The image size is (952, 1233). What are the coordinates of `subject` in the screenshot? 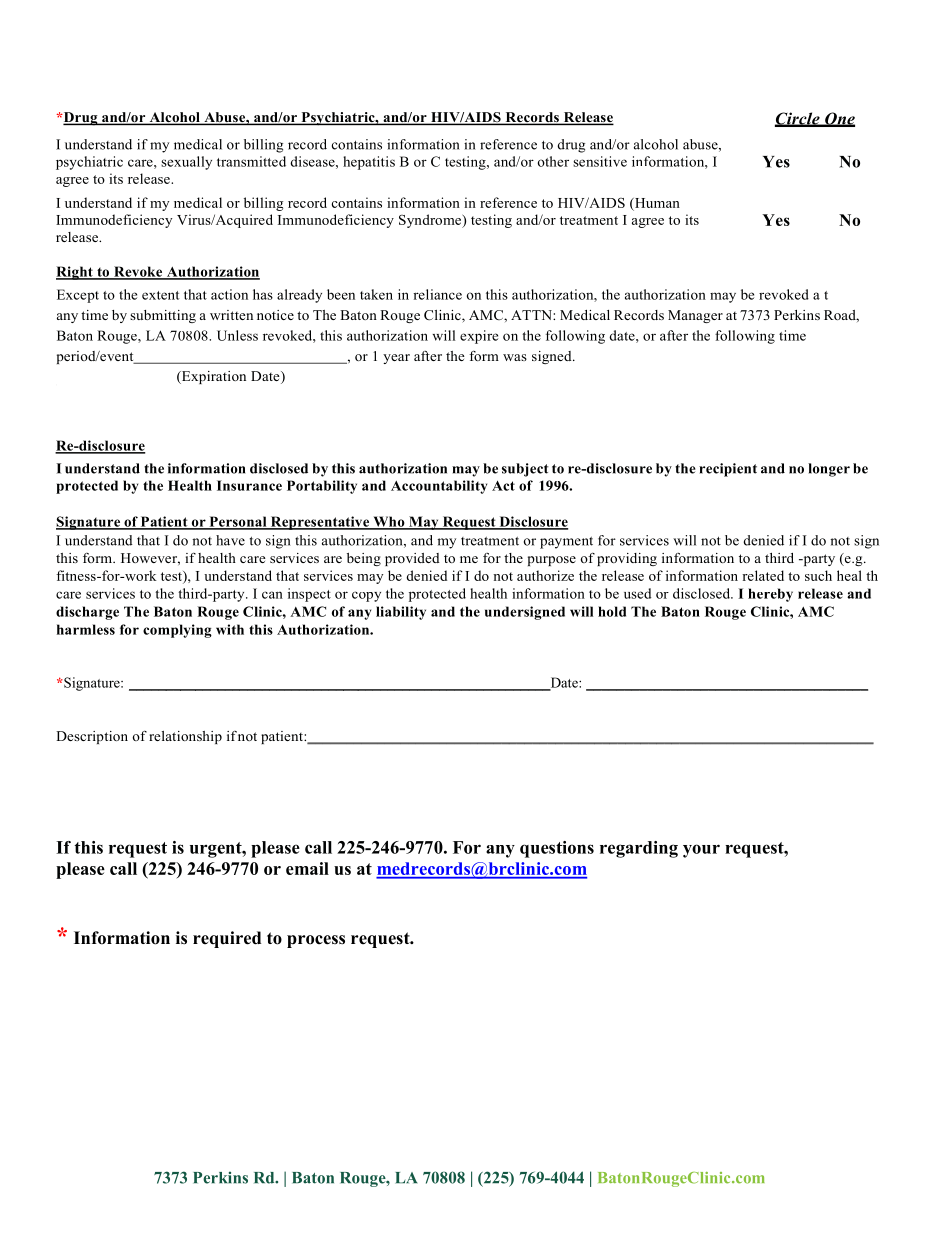 It's located at (525, 470).
